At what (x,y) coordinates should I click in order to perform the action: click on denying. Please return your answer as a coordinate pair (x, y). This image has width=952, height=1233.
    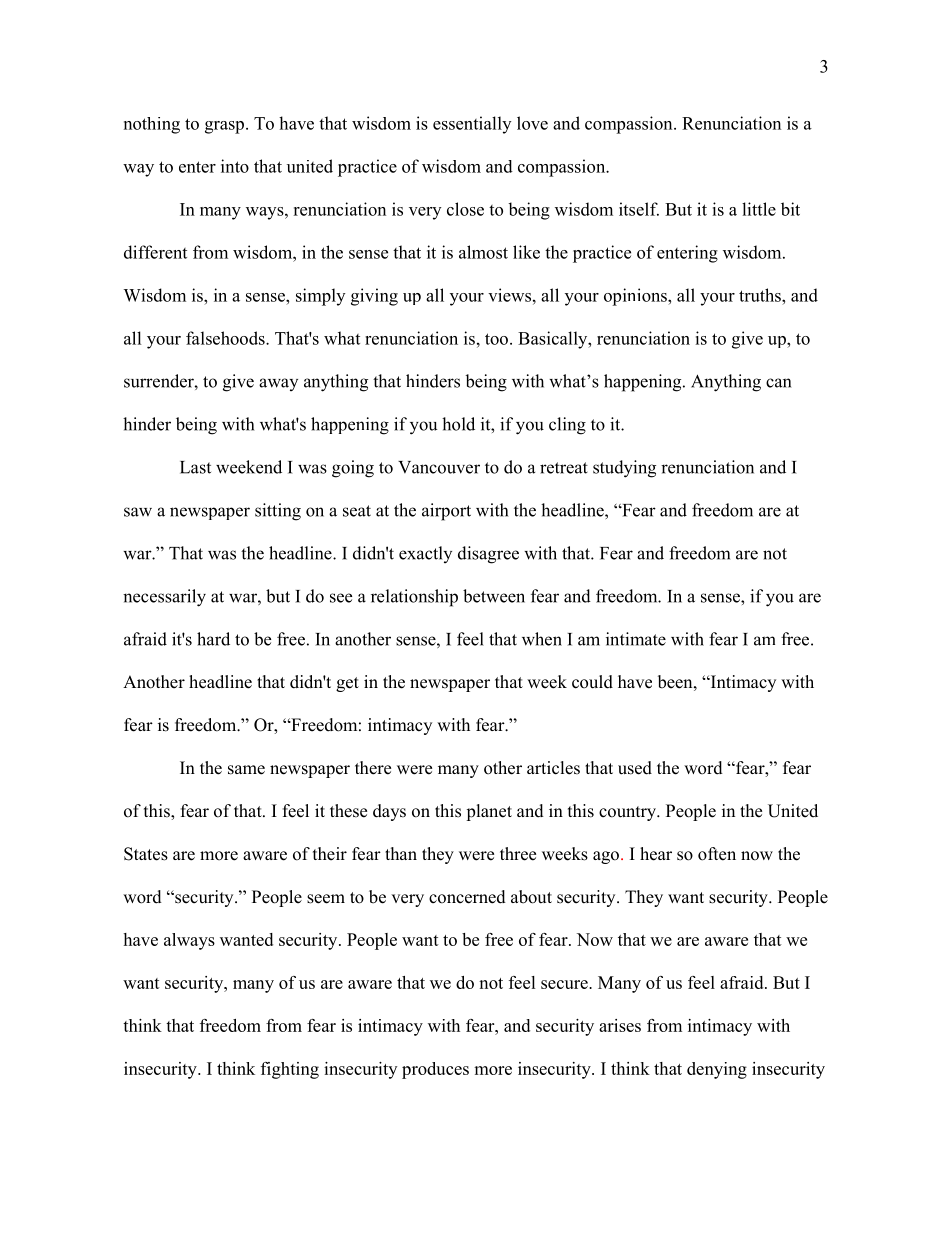
    Looking at the image, I should click on (717, 1070).
